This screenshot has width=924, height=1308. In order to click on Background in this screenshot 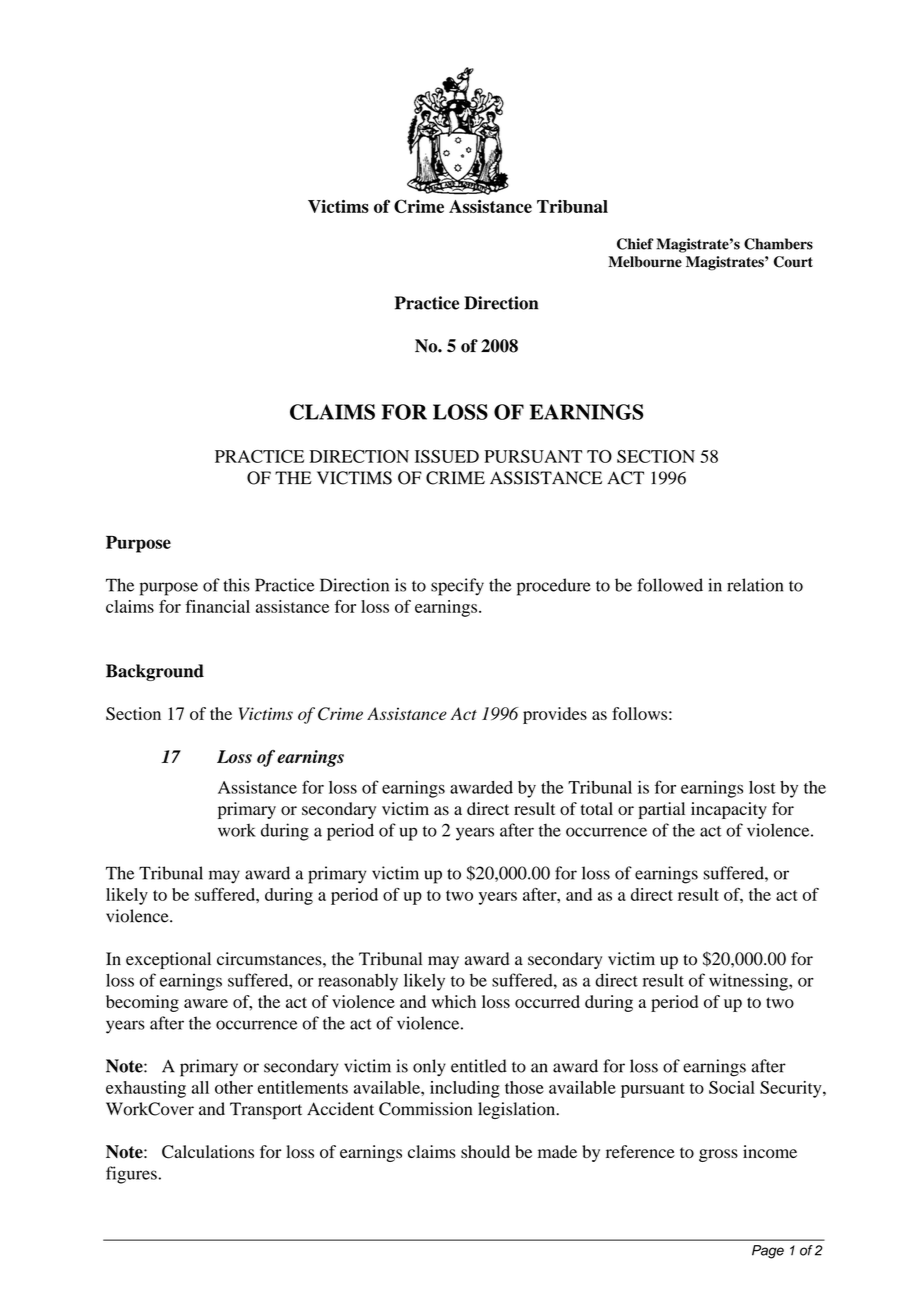, I will do `click(155, 672)`.
